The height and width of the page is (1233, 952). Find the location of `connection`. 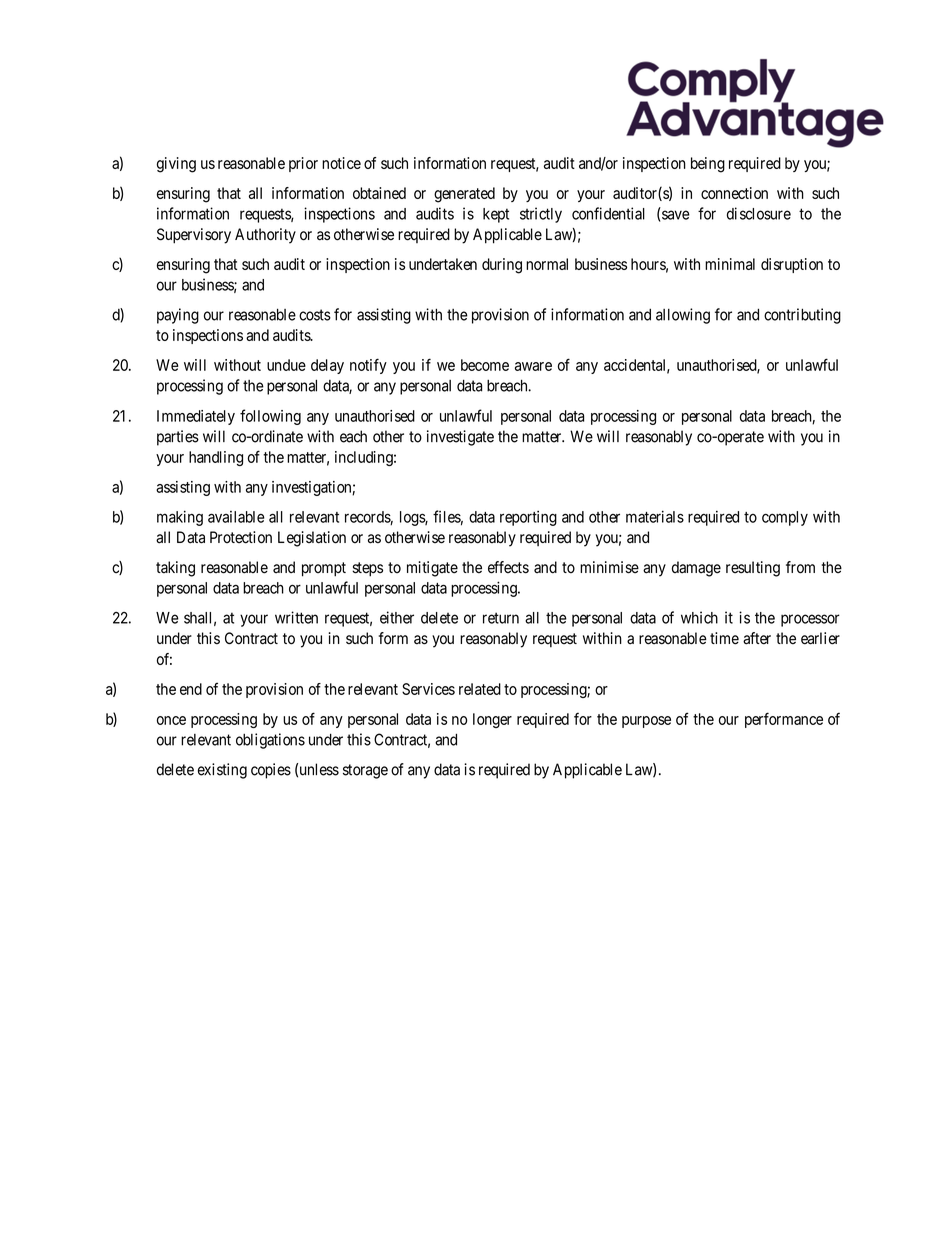

connection is located at coordinates (734, 193).
